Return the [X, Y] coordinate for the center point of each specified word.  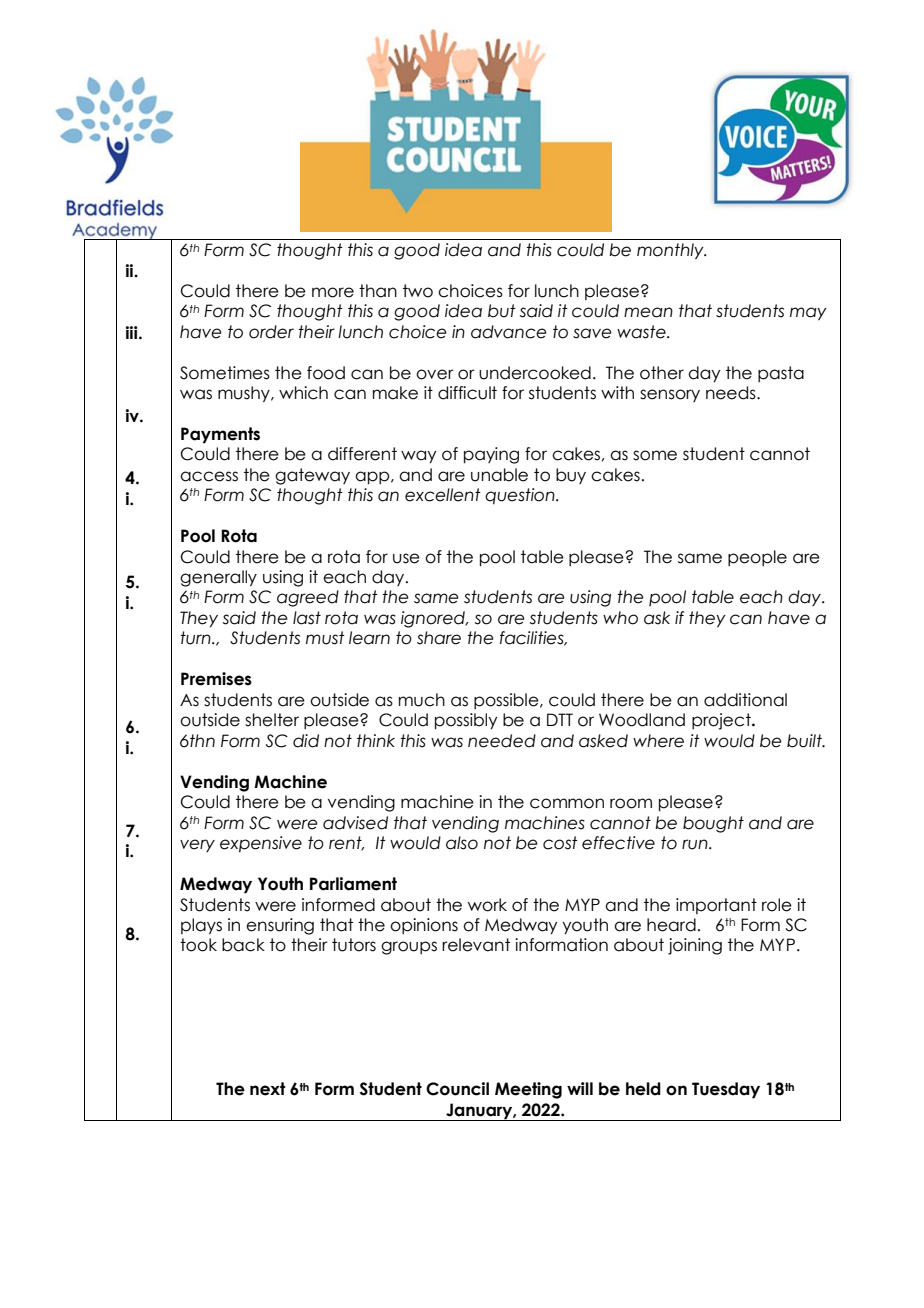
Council [457, 1089]
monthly [671, 251]
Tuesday [726, 1090]
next [267, 1089]
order [271, 332]
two [418, 291]
